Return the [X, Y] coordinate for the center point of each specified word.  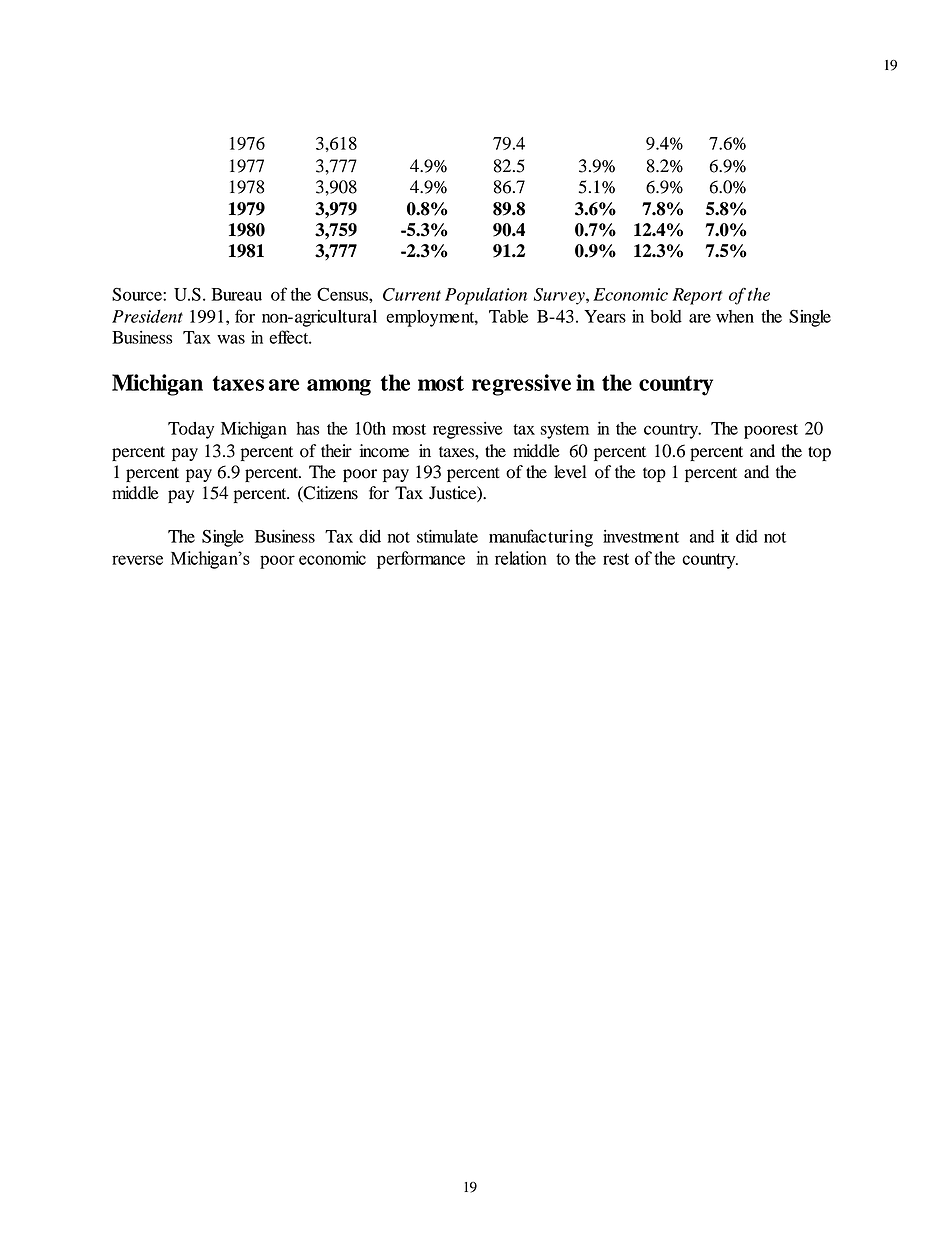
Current [412, 294]
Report [697, 296]
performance [421, 560]
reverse [137, 560]
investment [641, 536]
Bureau [237, 294]
